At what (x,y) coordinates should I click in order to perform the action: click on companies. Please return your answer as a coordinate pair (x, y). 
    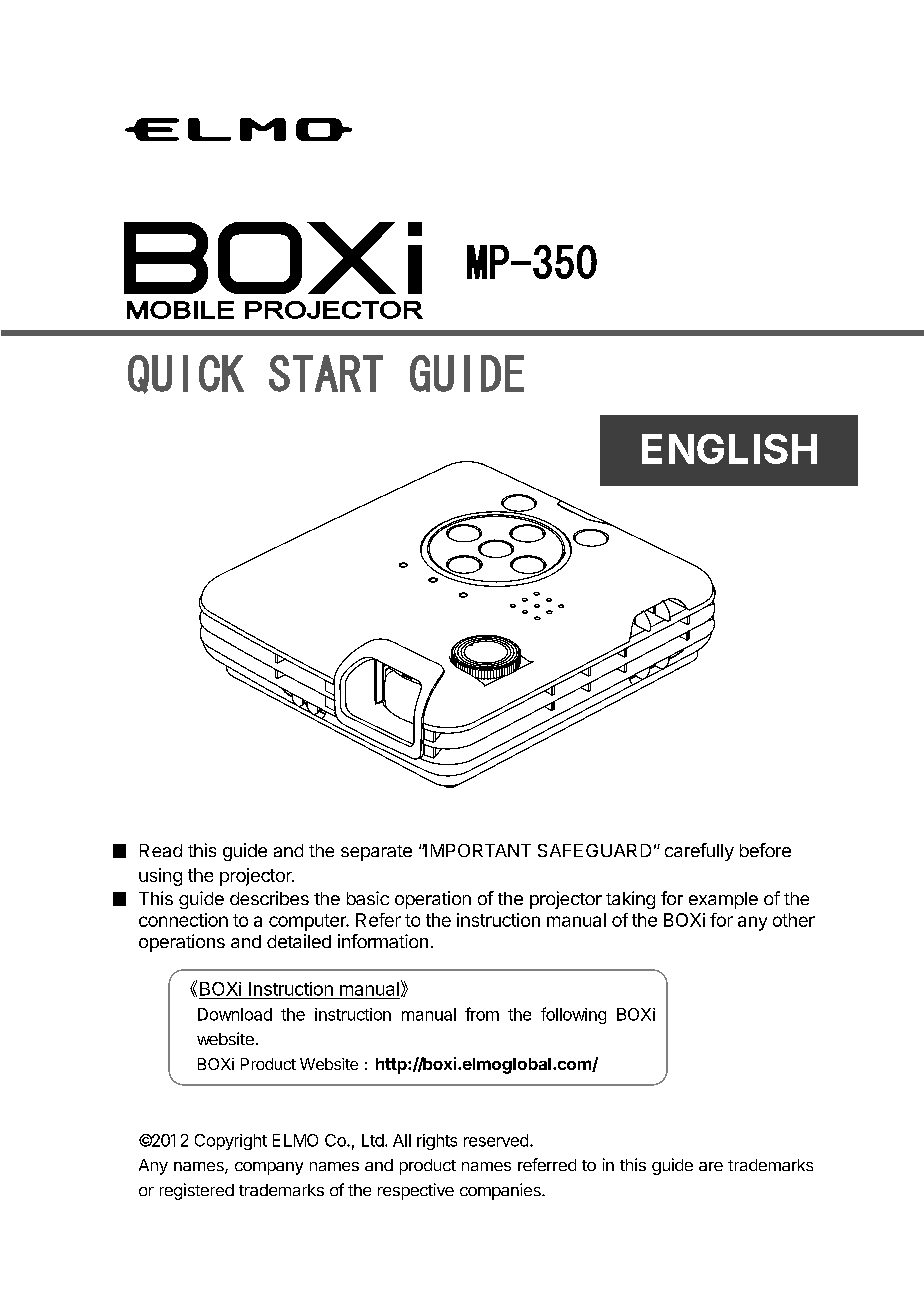
    Looking at the image, I should click on (501, 1191).
